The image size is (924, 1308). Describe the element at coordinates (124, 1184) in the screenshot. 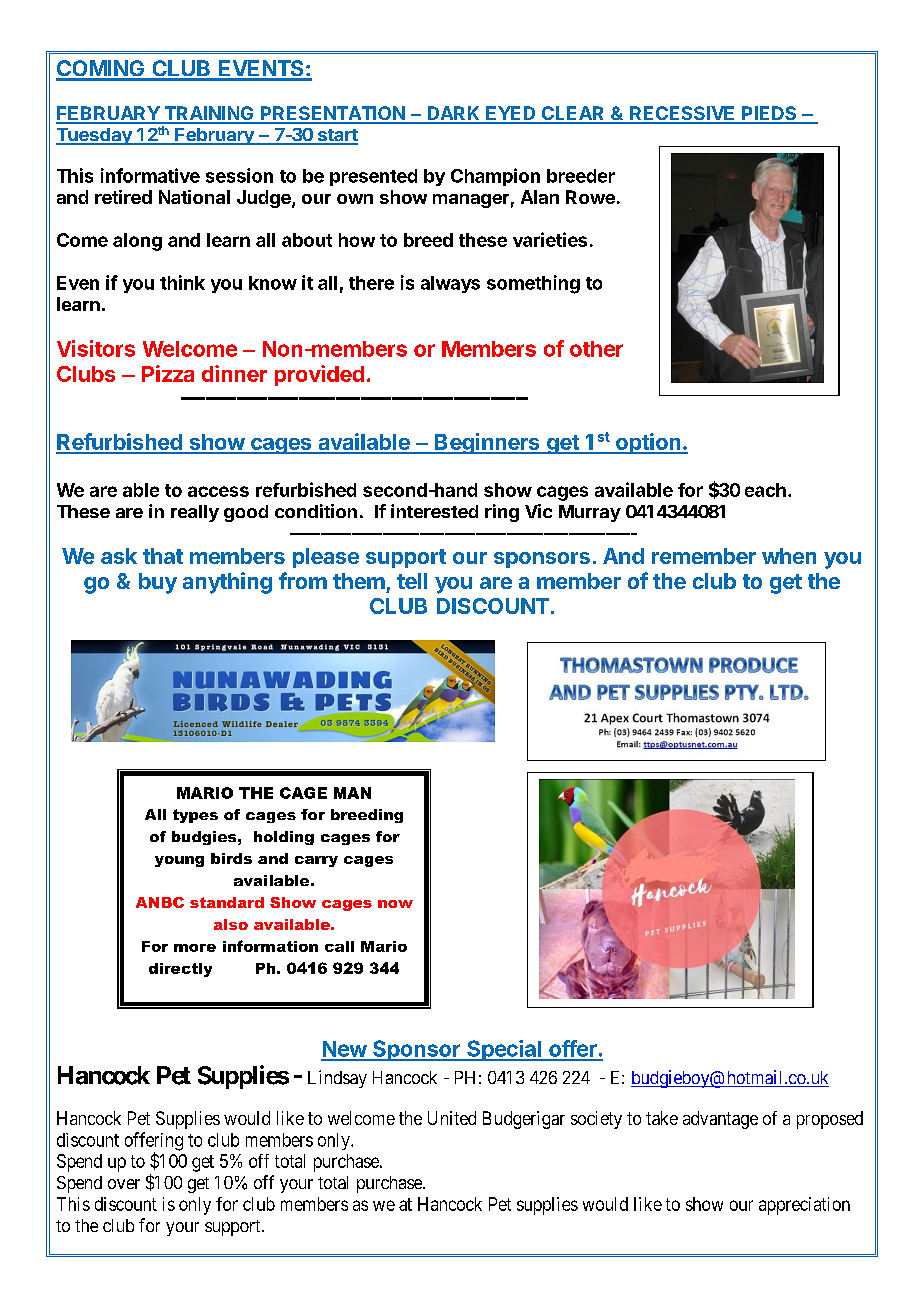

I see `over` at that location.
